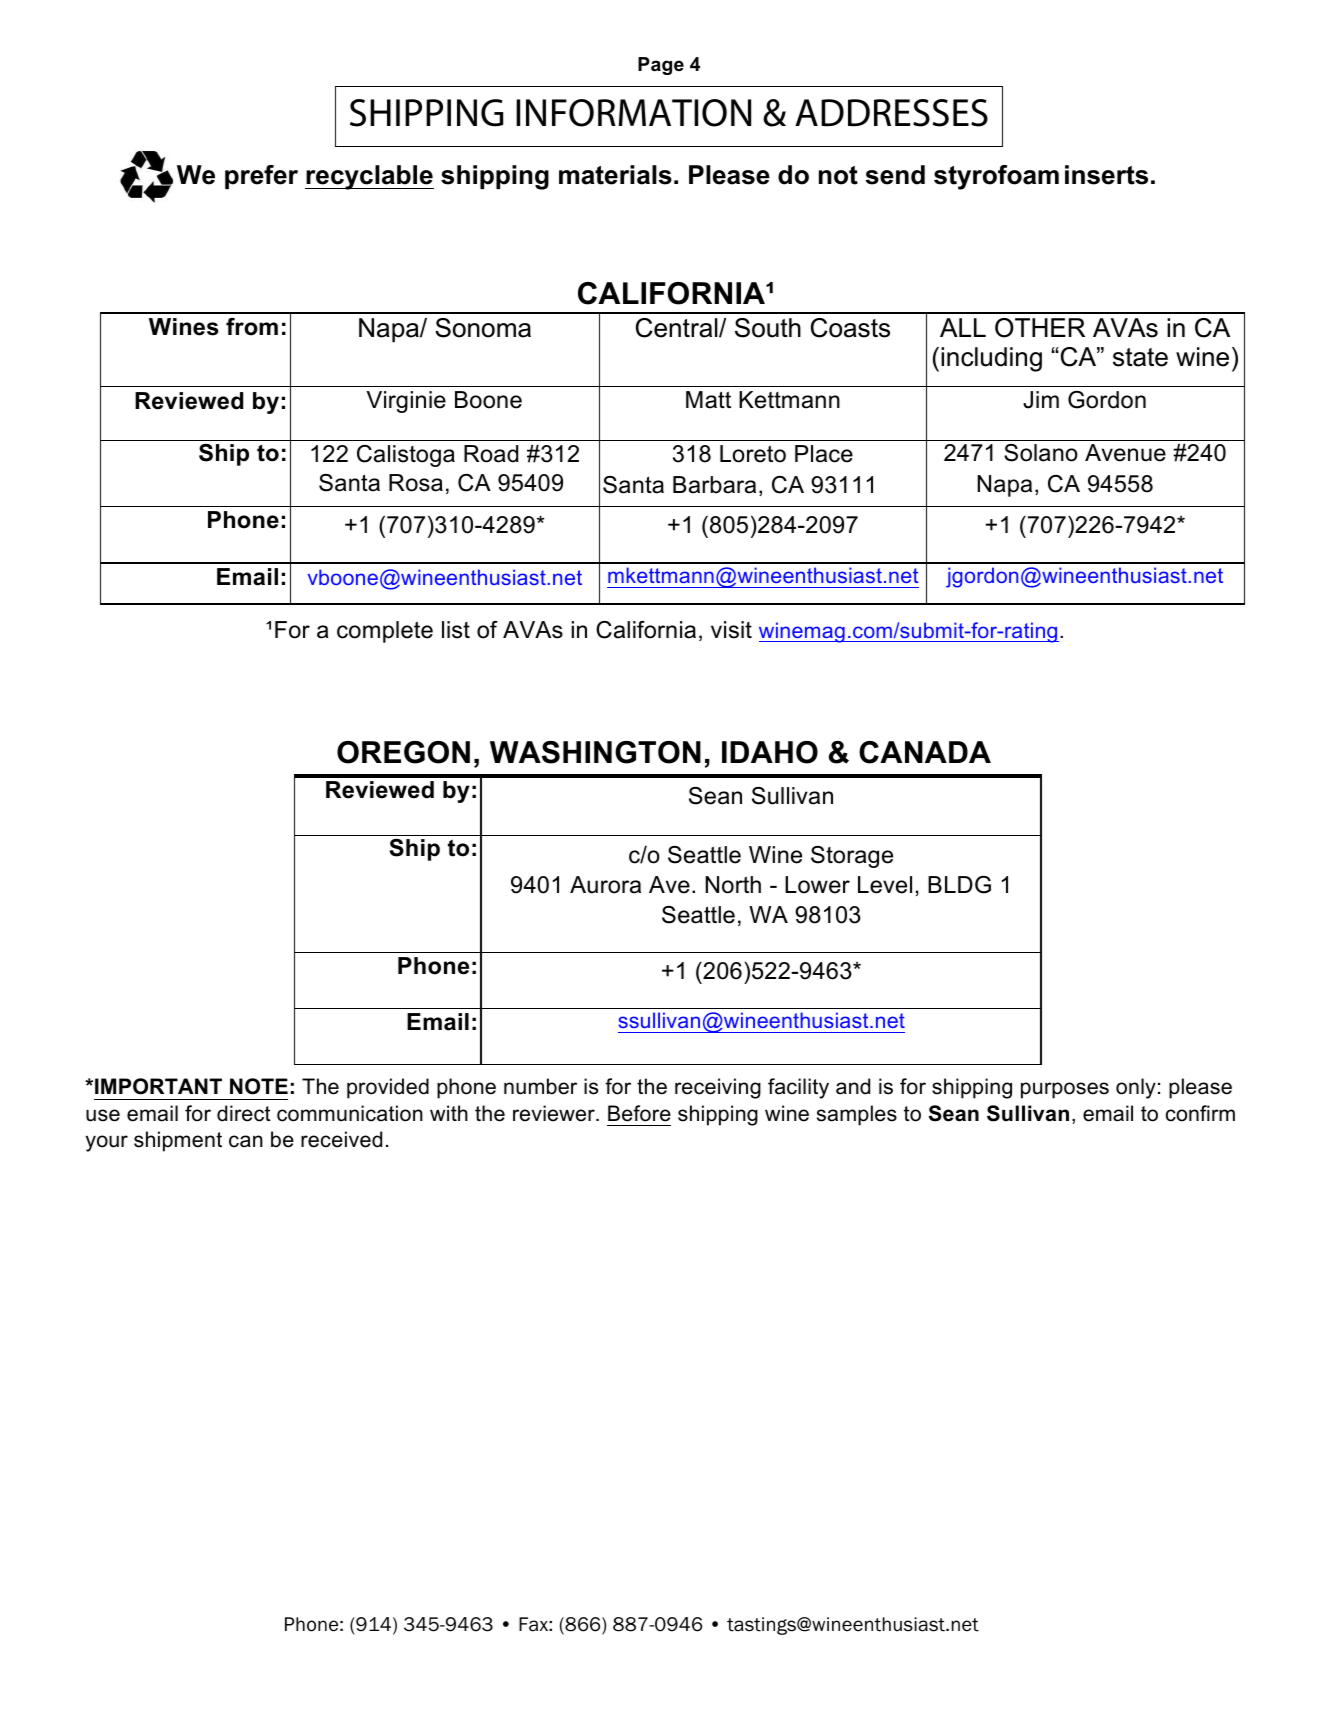 The width and height of the document is (1338, 1731). Describe the element at coordinates (633, 113) in the document. I see `INFORMATION` at that location.
